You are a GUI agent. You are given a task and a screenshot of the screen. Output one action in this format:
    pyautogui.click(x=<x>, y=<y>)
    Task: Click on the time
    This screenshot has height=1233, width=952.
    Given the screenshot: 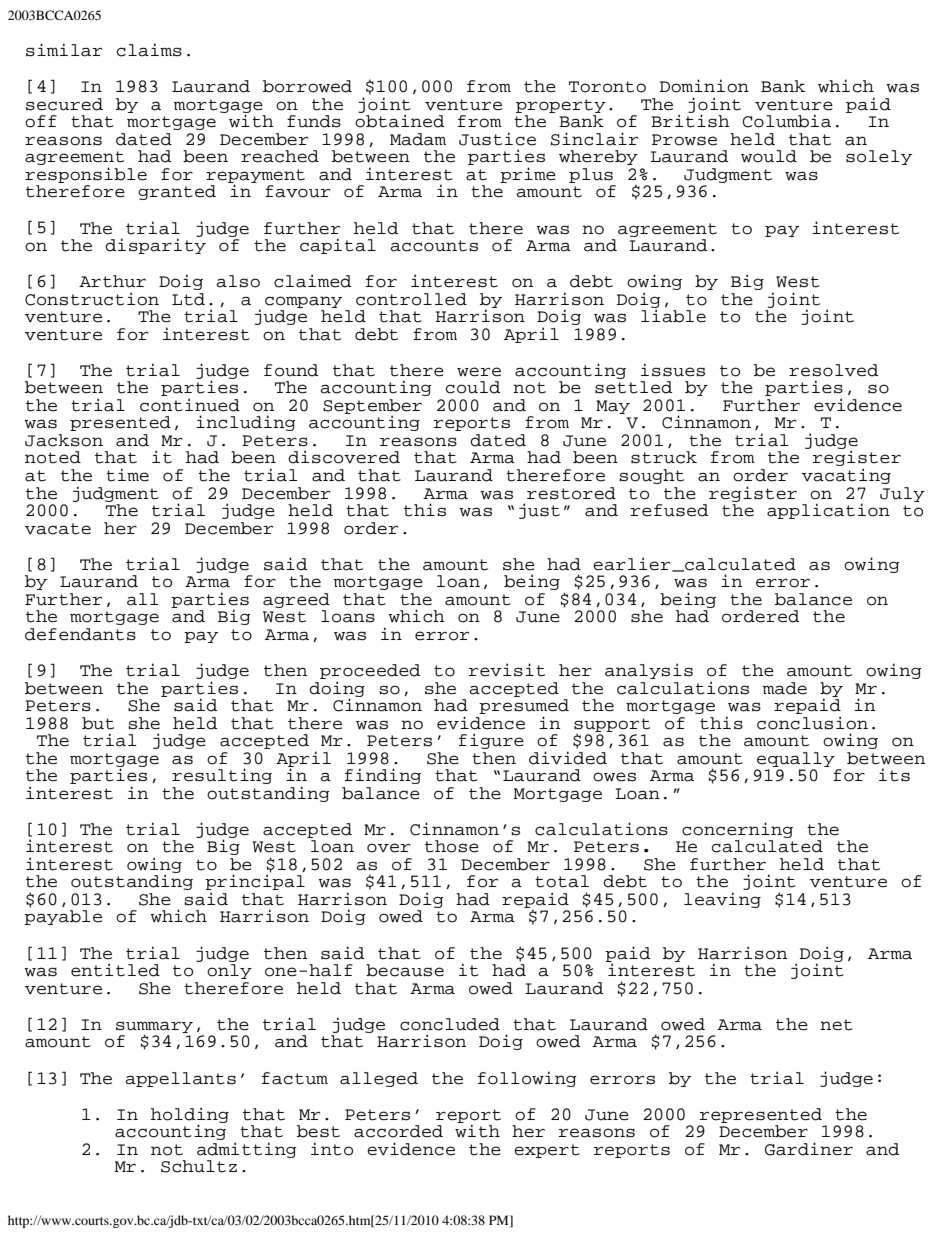 What is the action you would take?
    pyautogui.click(x=127, y=475)
